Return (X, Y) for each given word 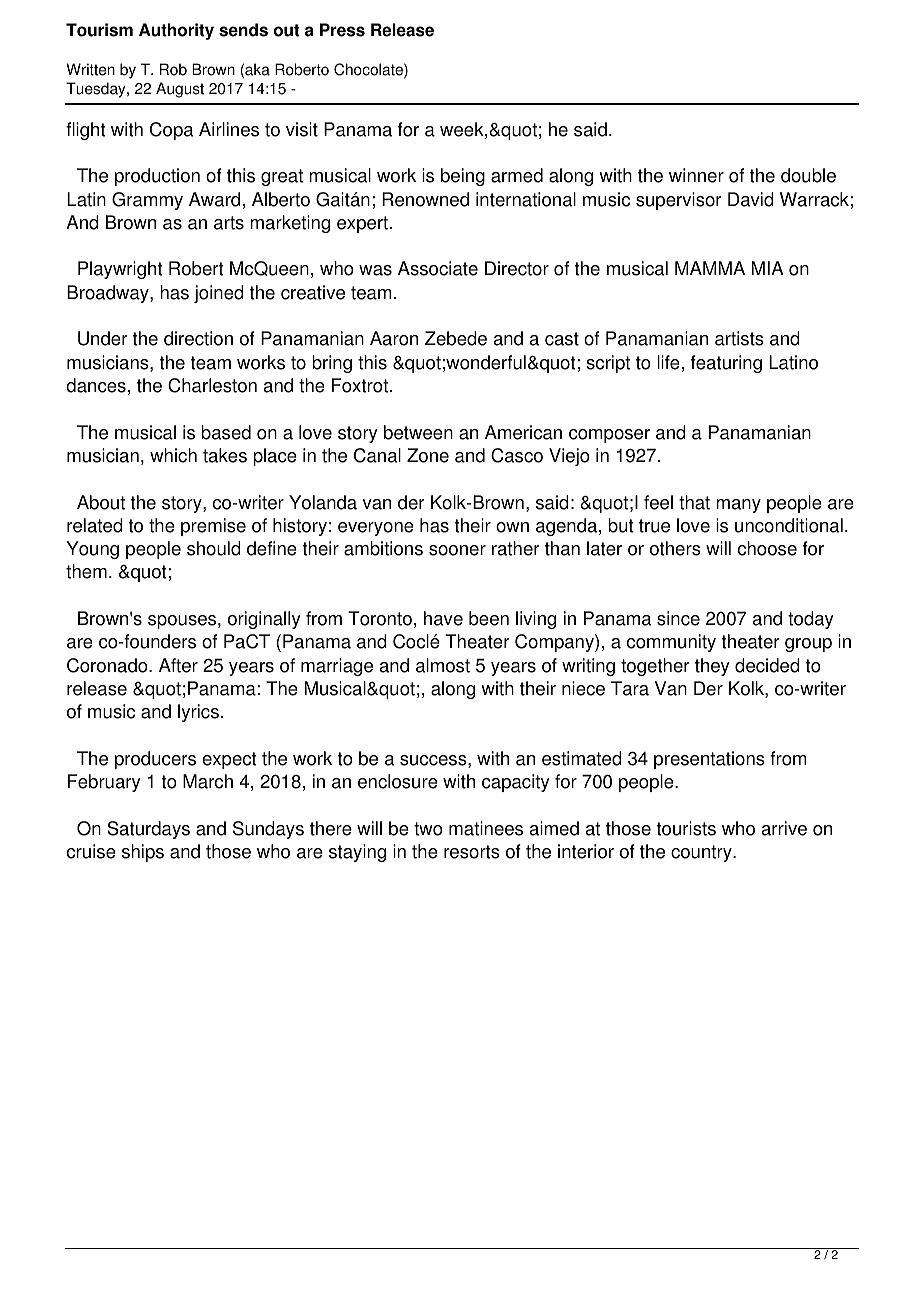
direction (198, 338)
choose (767, 548)
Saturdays (148, 830)
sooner (457, 550)
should (214, 548)
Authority (176, 31)
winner (696, 175)
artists (739, 338)
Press (342, 30)
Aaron (394, 338)
